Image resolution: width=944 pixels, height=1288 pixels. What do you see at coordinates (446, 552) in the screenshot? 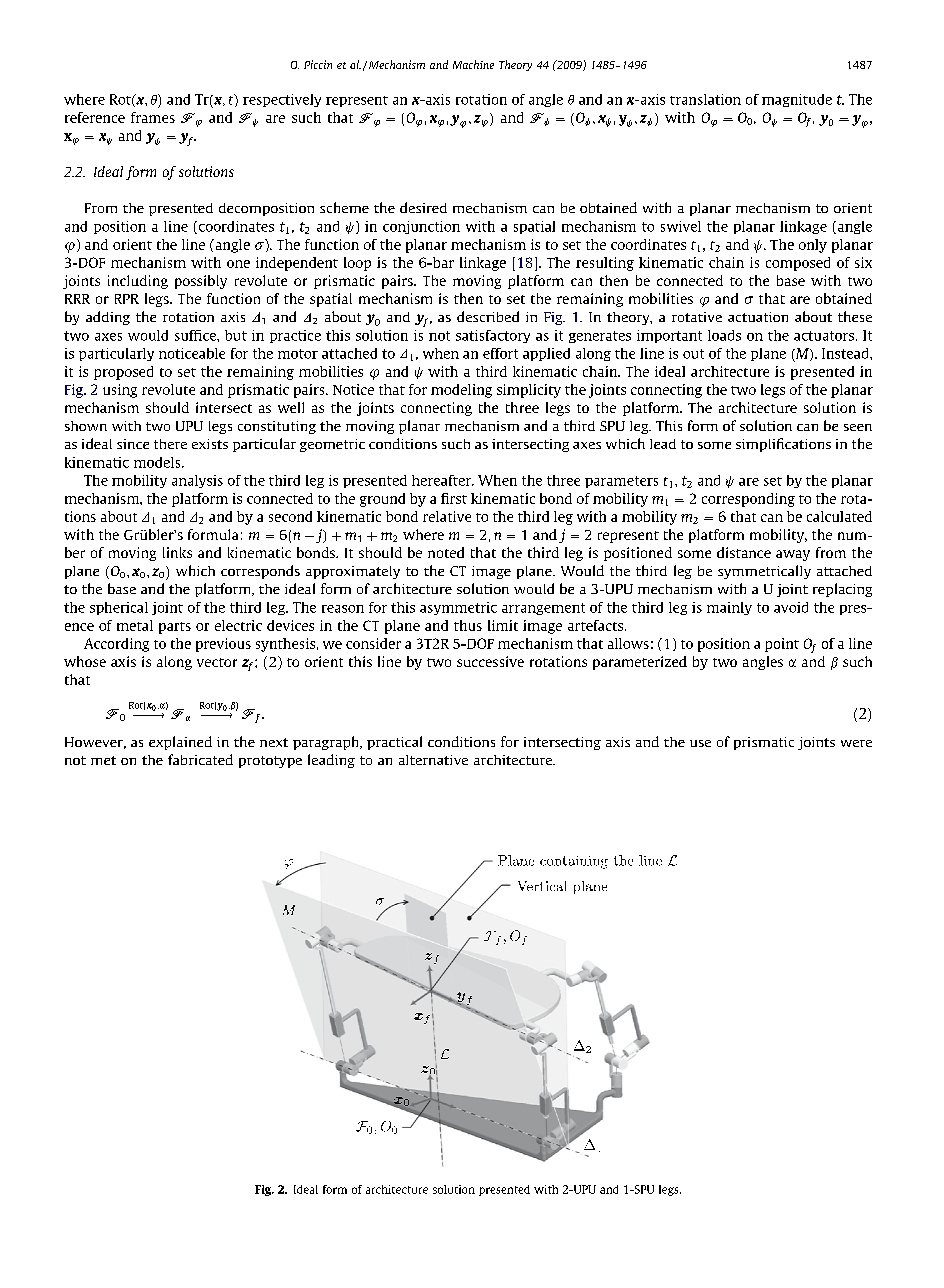
I see `noted` at bounding box center [446, 552].
